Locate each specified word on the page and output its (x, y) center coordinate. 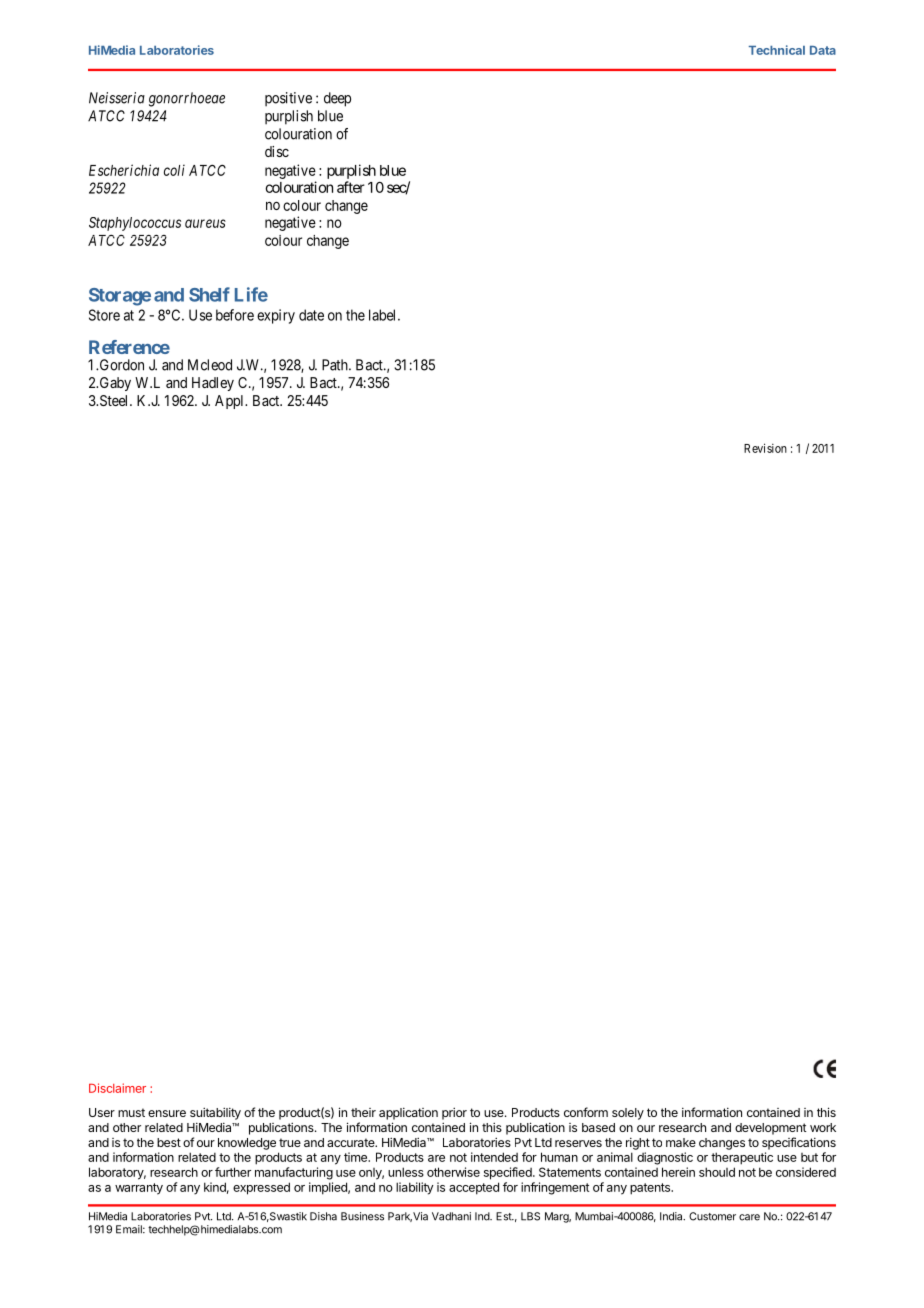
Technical (777, 50)
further (233, 1172)
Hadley (213, 384)
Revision (765, 448)
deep (337, 99)
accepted (474, 1188)
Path (336, 365)
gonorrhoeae (187, 99)
